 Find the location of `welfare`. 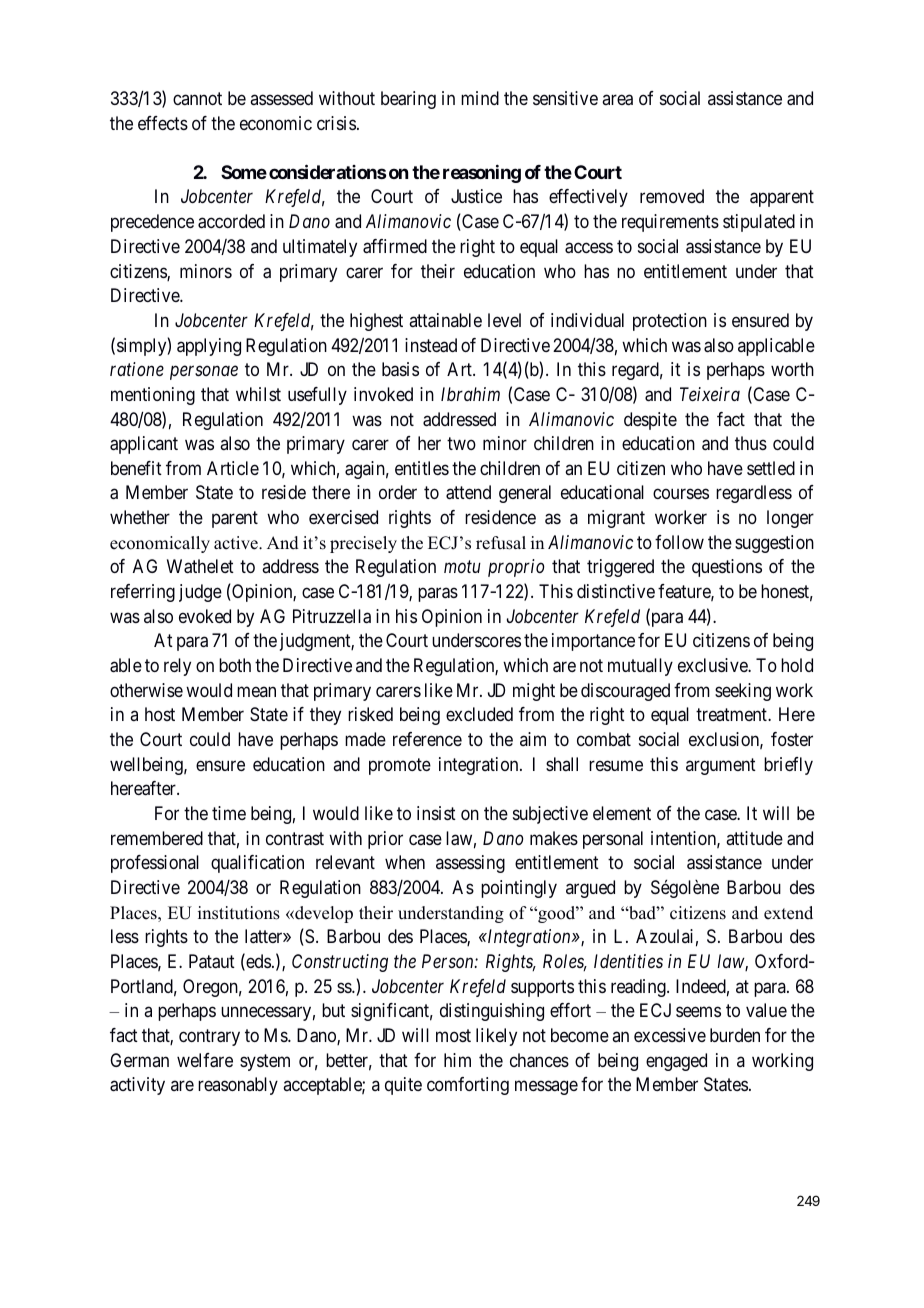

welfare is located at coordinates (205, 1060).
